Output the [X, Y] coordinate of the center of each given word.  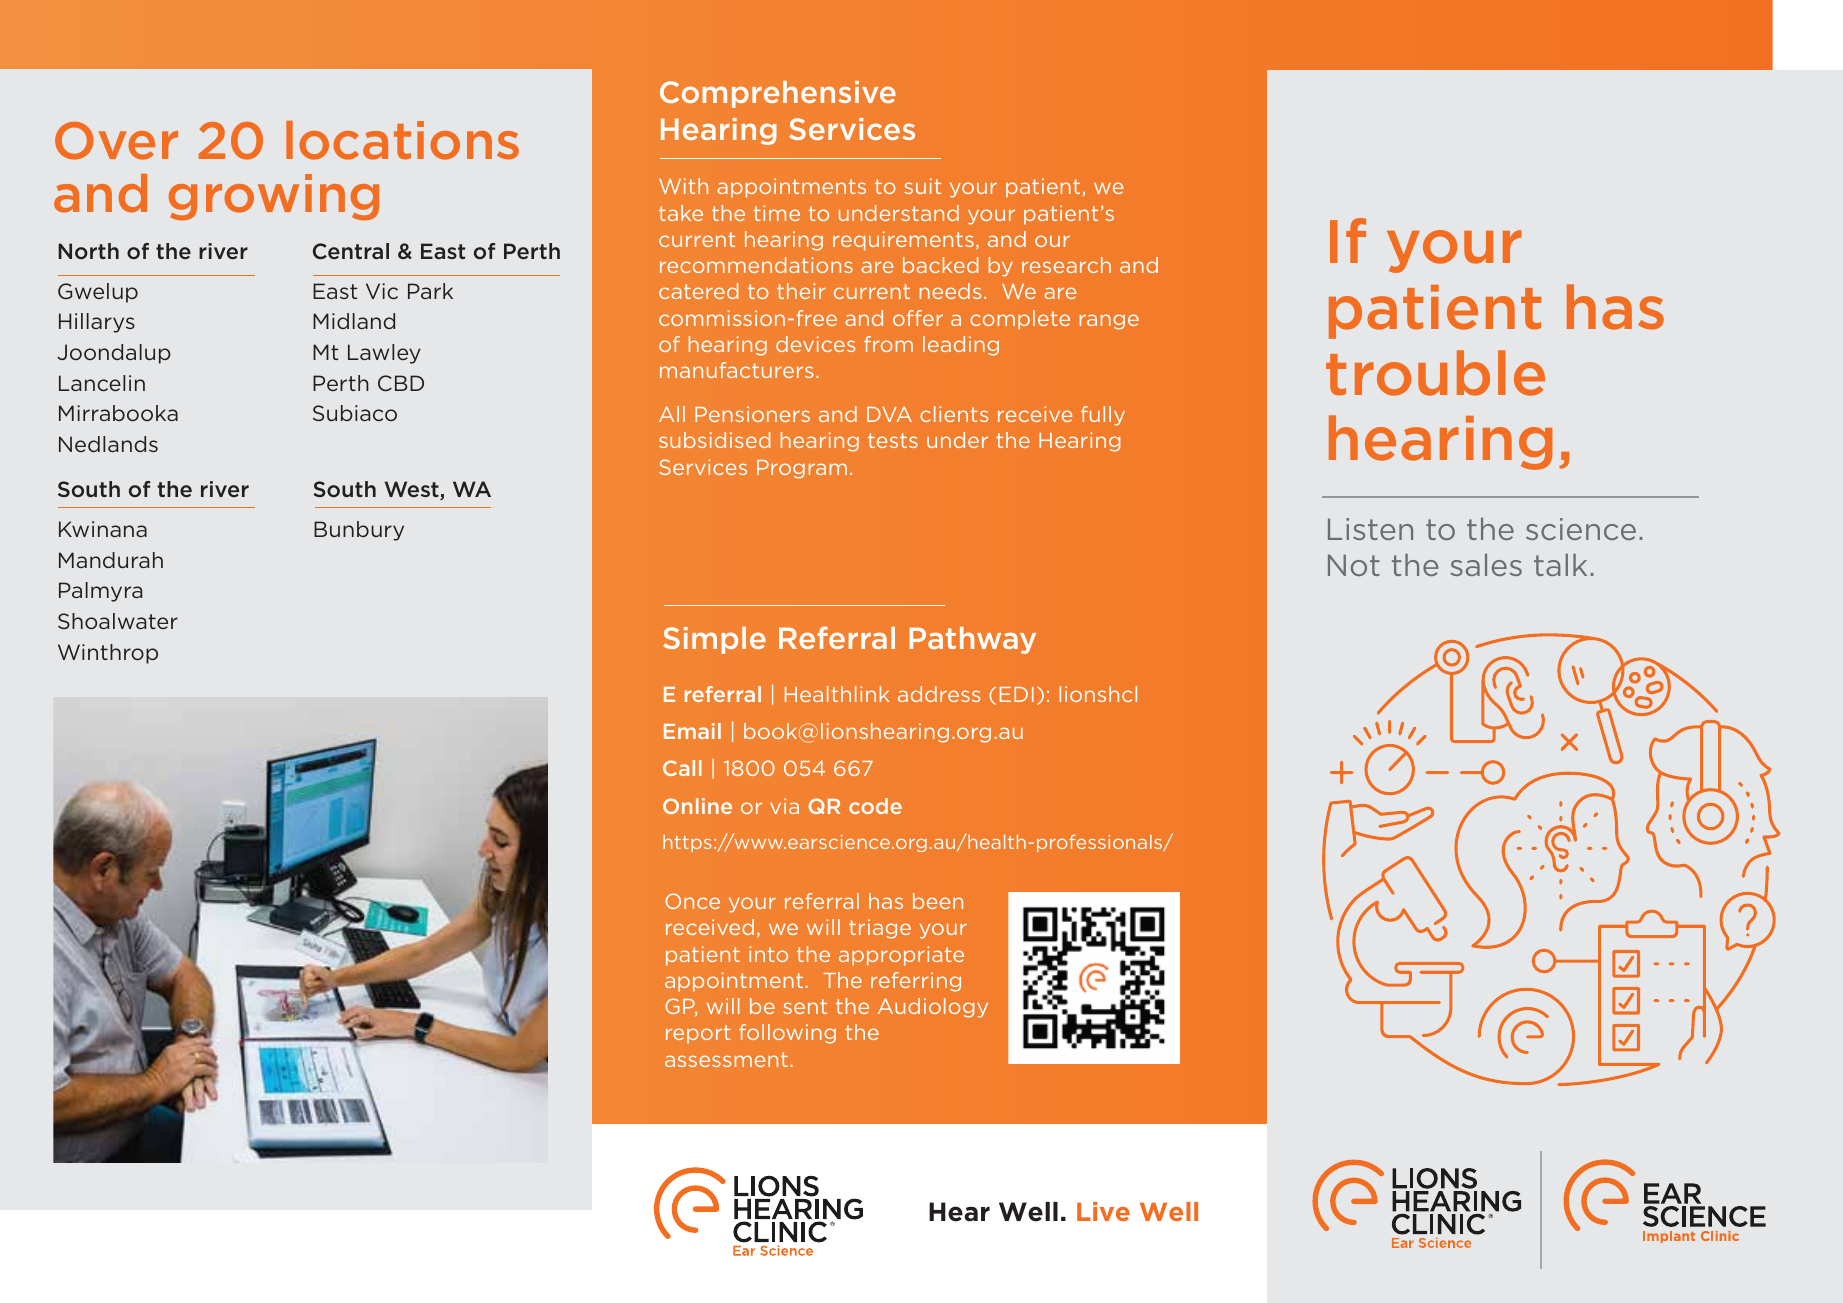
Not [1354, 565]
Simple [714, 640]
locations [402, 140]
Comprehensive [778, 94]
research [1066, 265]
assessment [726, 1059]
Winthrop [108, 654]
